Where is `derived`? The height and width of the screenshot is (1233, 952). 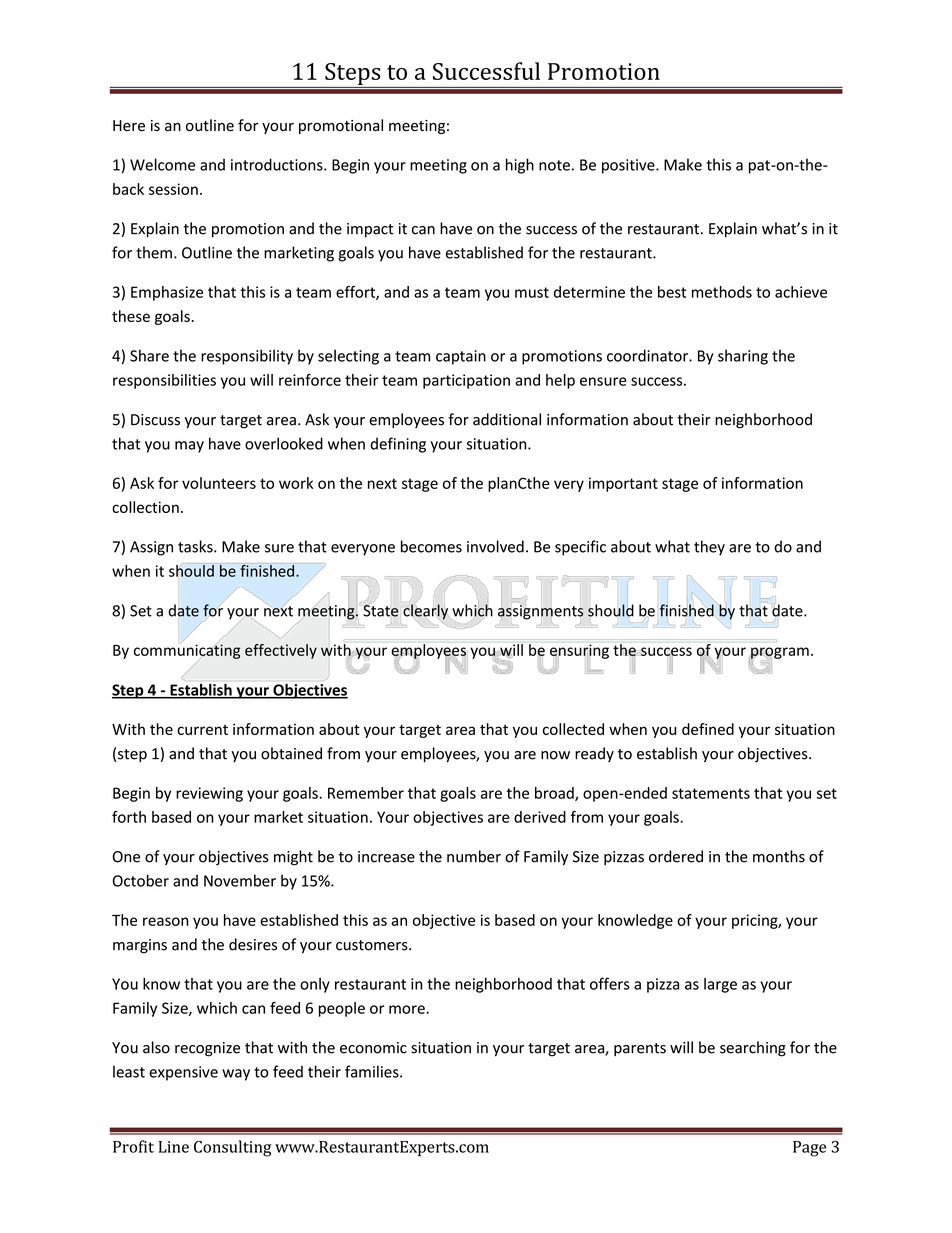 derived is located at coordinates (540, 817).
